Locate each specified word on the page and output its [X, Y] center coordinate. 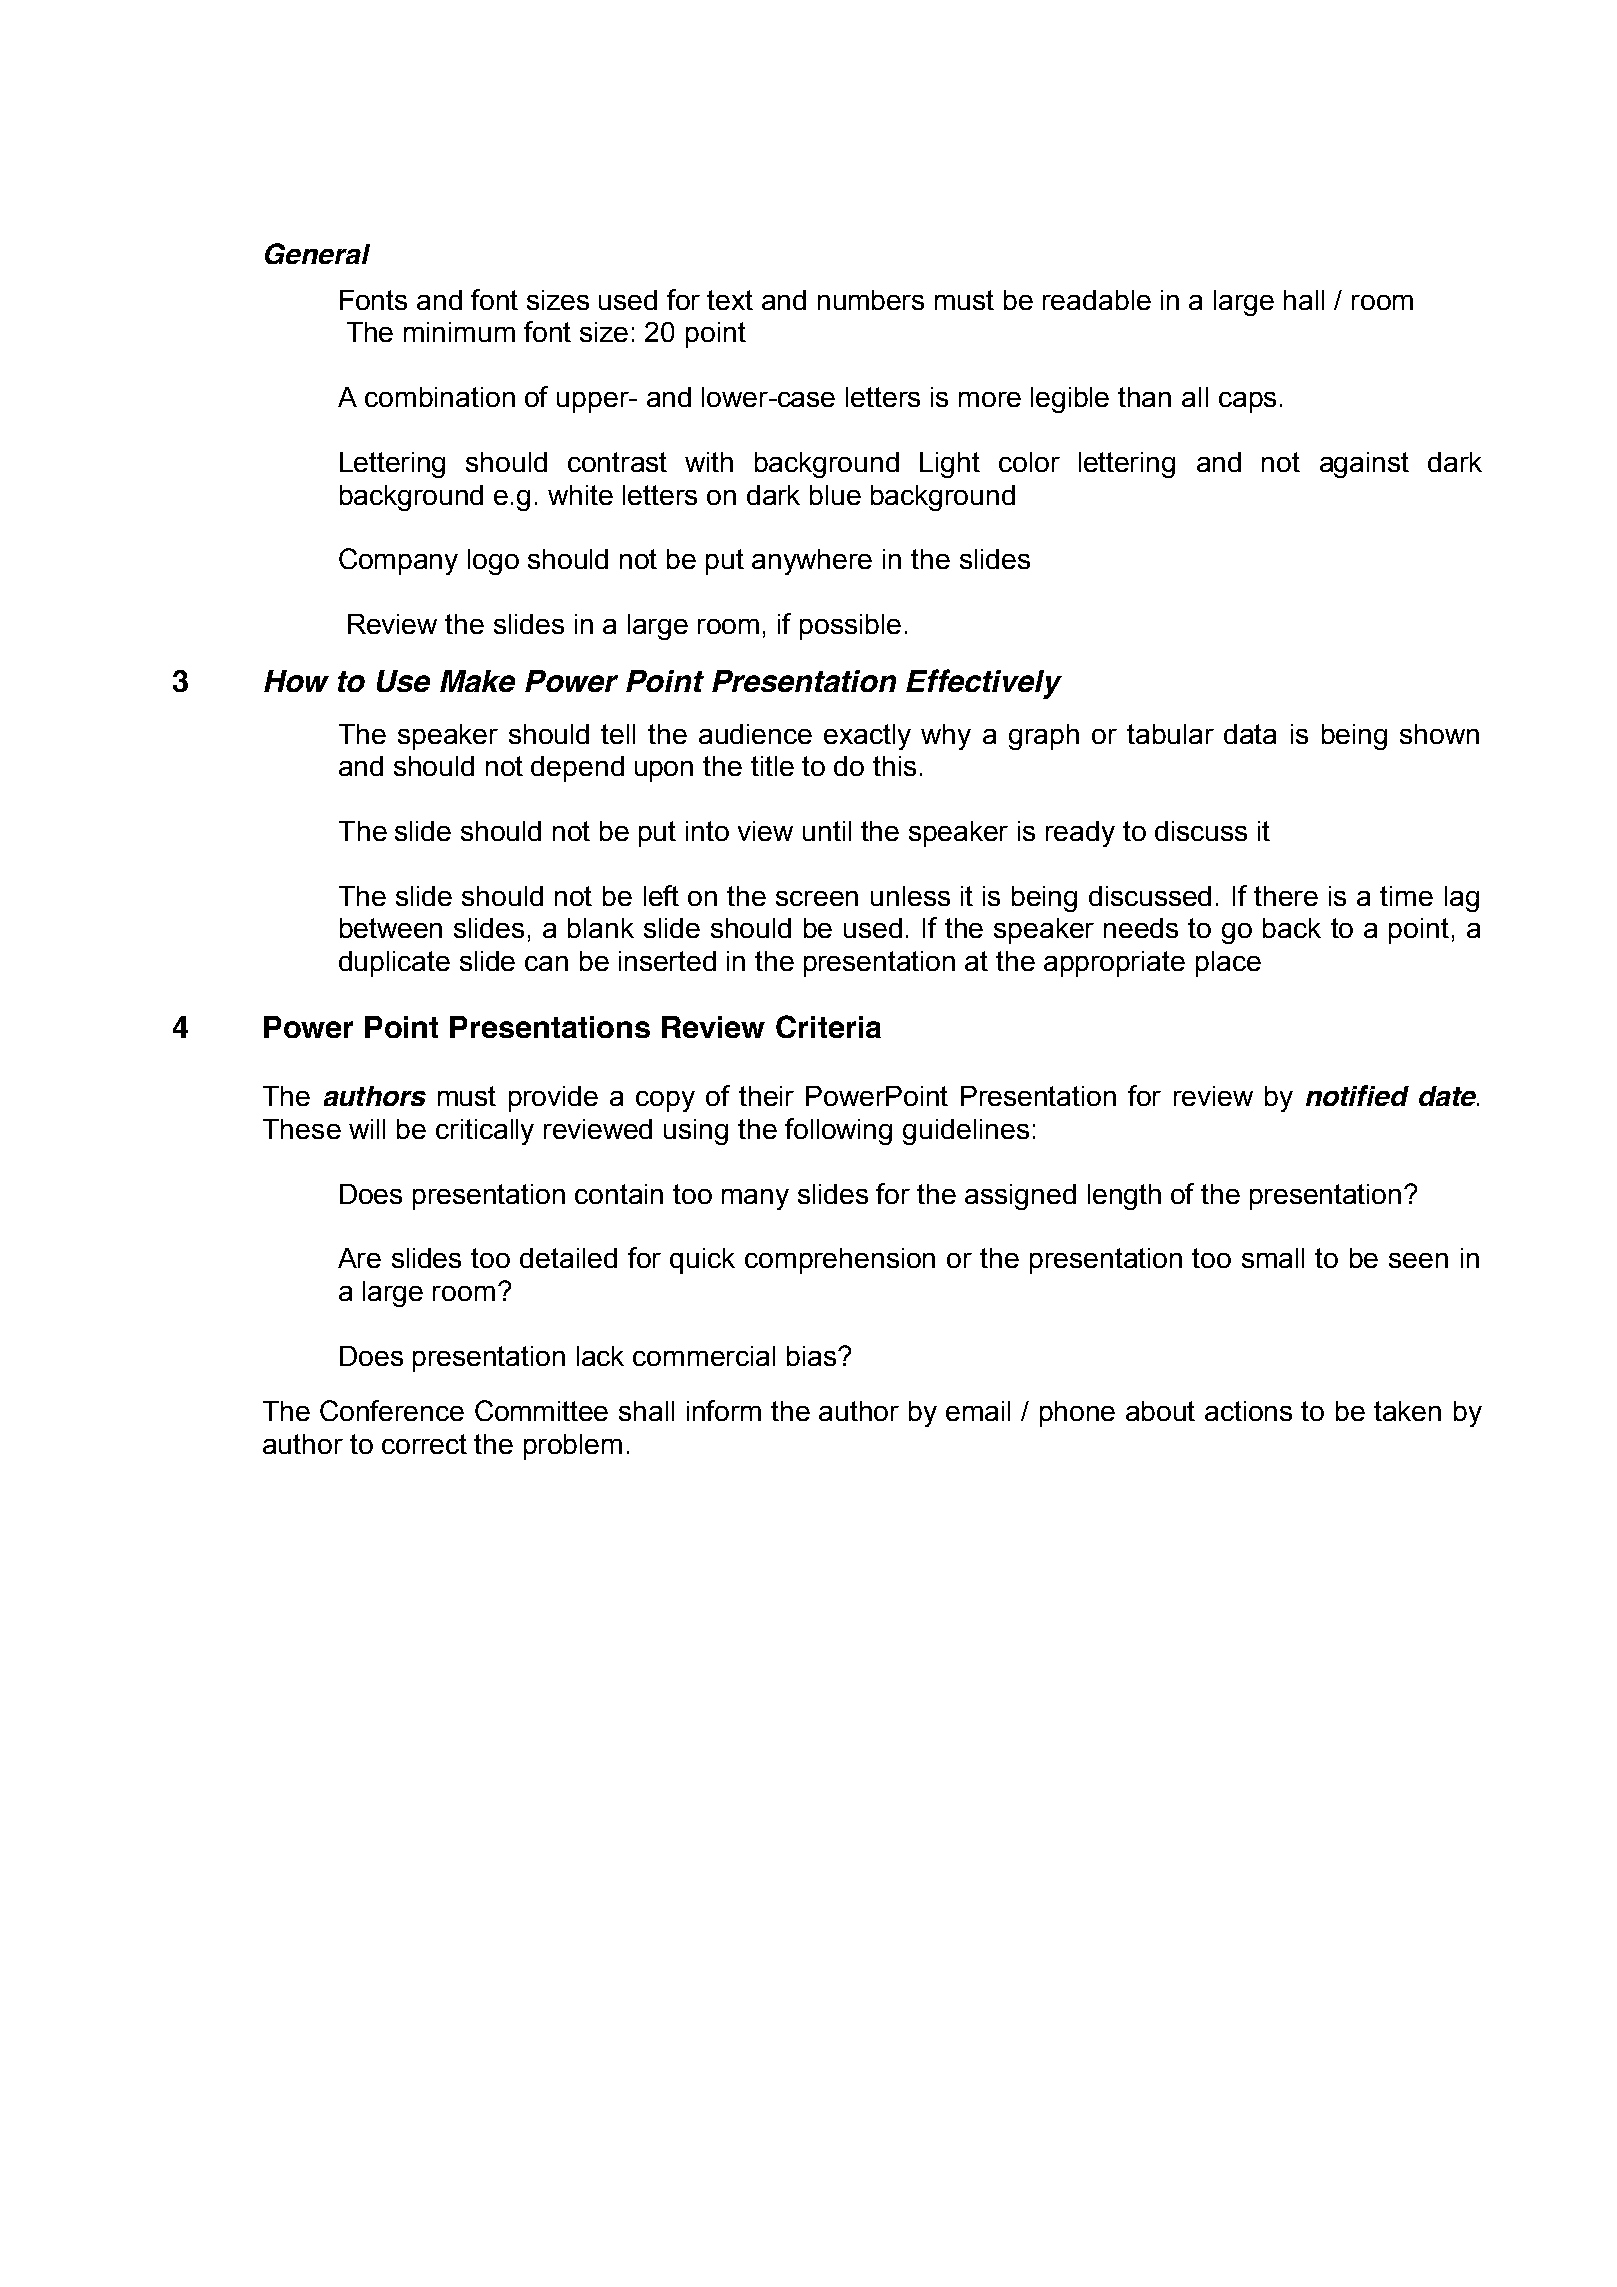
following [838, 1131]
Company [398, 561]
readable [1097, 300]
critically [485, 1132]
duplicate [394, 964]
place [1228, 964]
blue [835, 495]
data [1250, 734]
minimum [459, 332]
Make [477, 681]
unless [910, 896]
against [1364, 465]
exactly [867, 737]
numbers [871, 300]
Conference [392, 1410]
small [1273, 1258]
